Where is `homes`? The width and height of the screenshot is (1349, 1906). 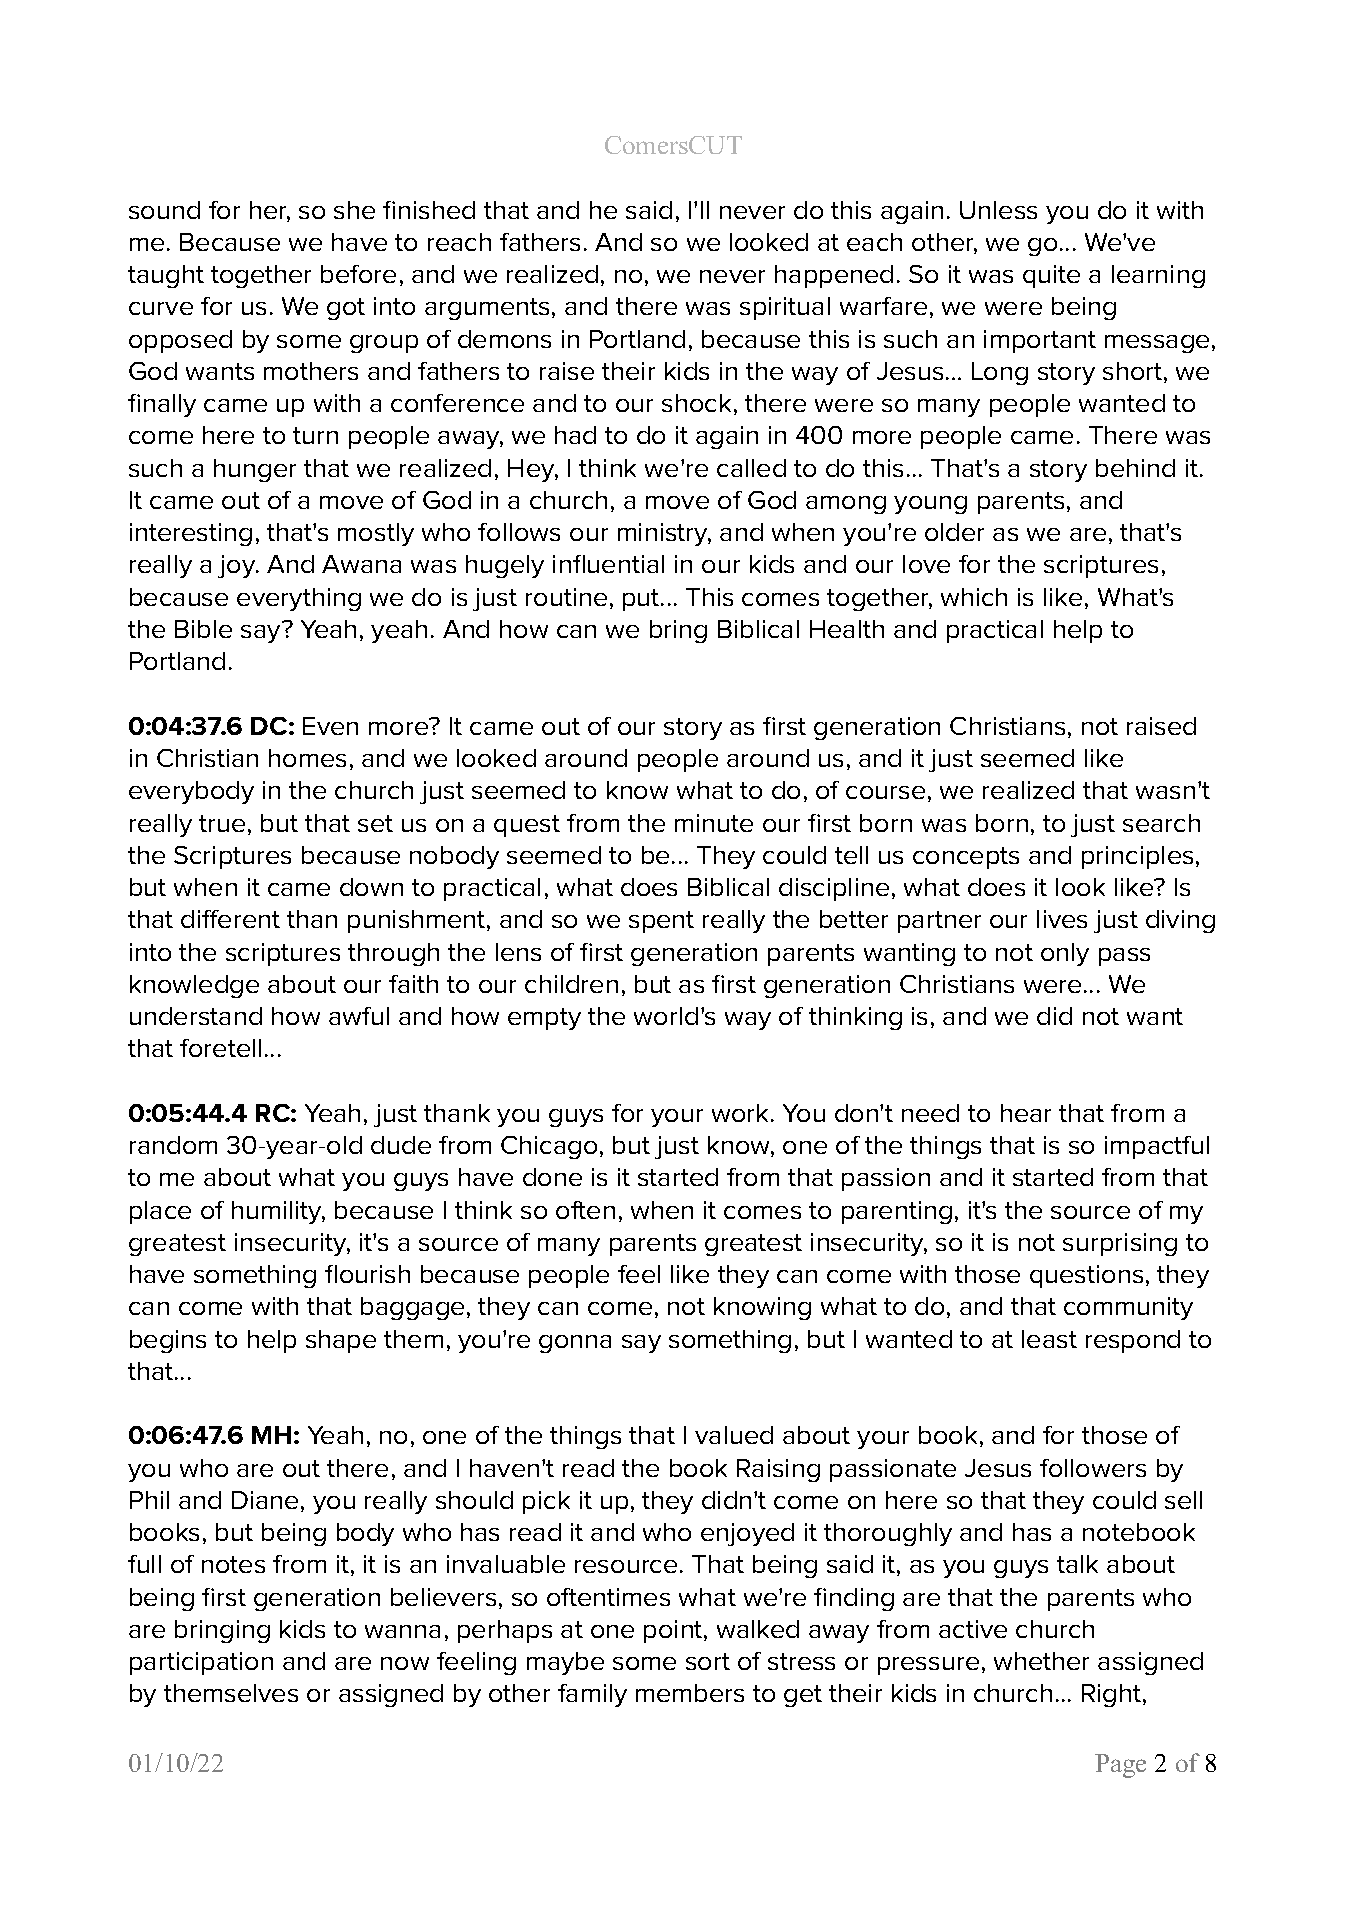
homes is located at coordinates (307, 758).
